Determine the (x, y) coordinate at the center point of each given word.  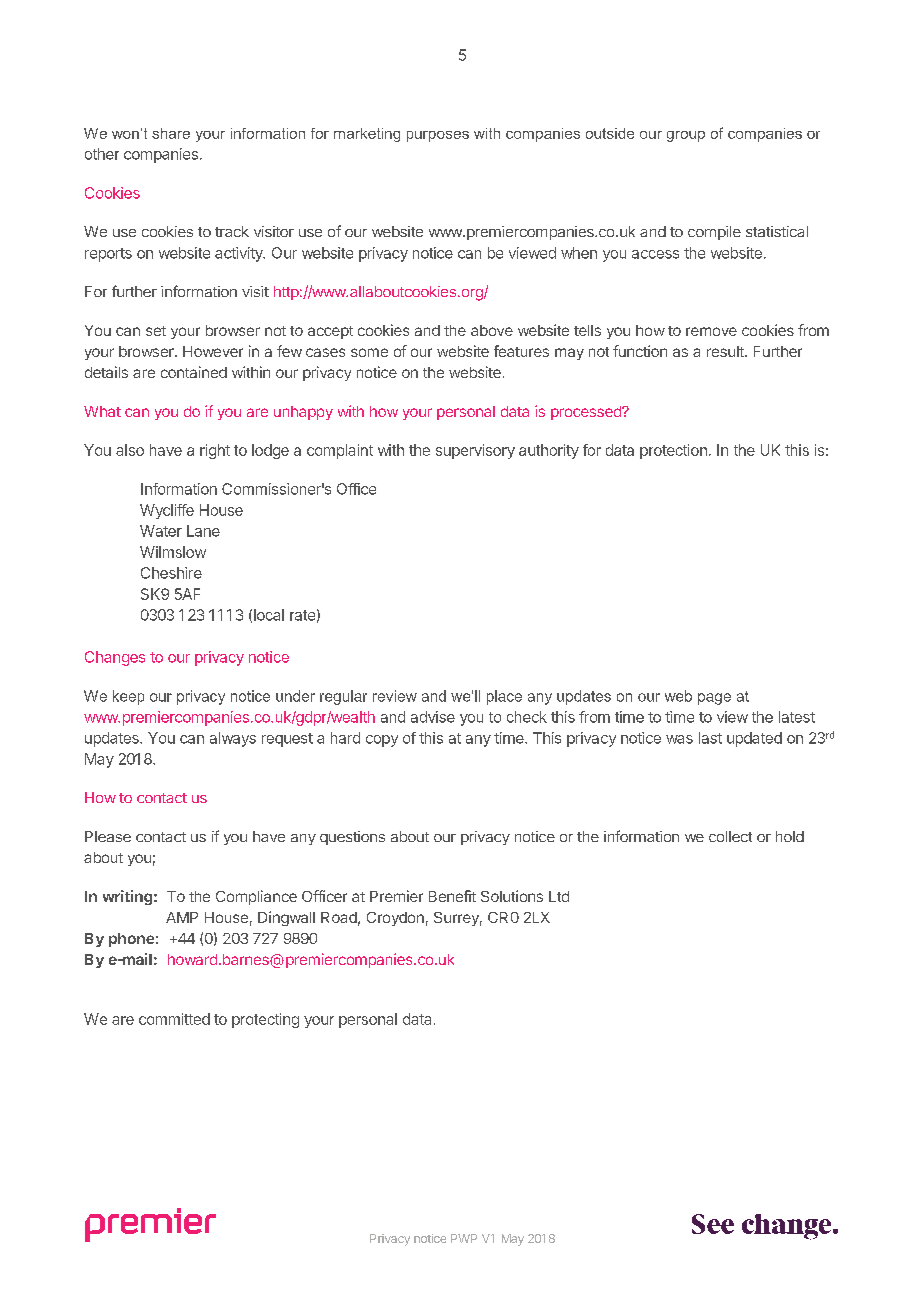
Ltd (559, 896)
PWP (464, 1238)
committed (174, 1019)
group (686, 136)
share (171, 133)
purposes (438, 136)
